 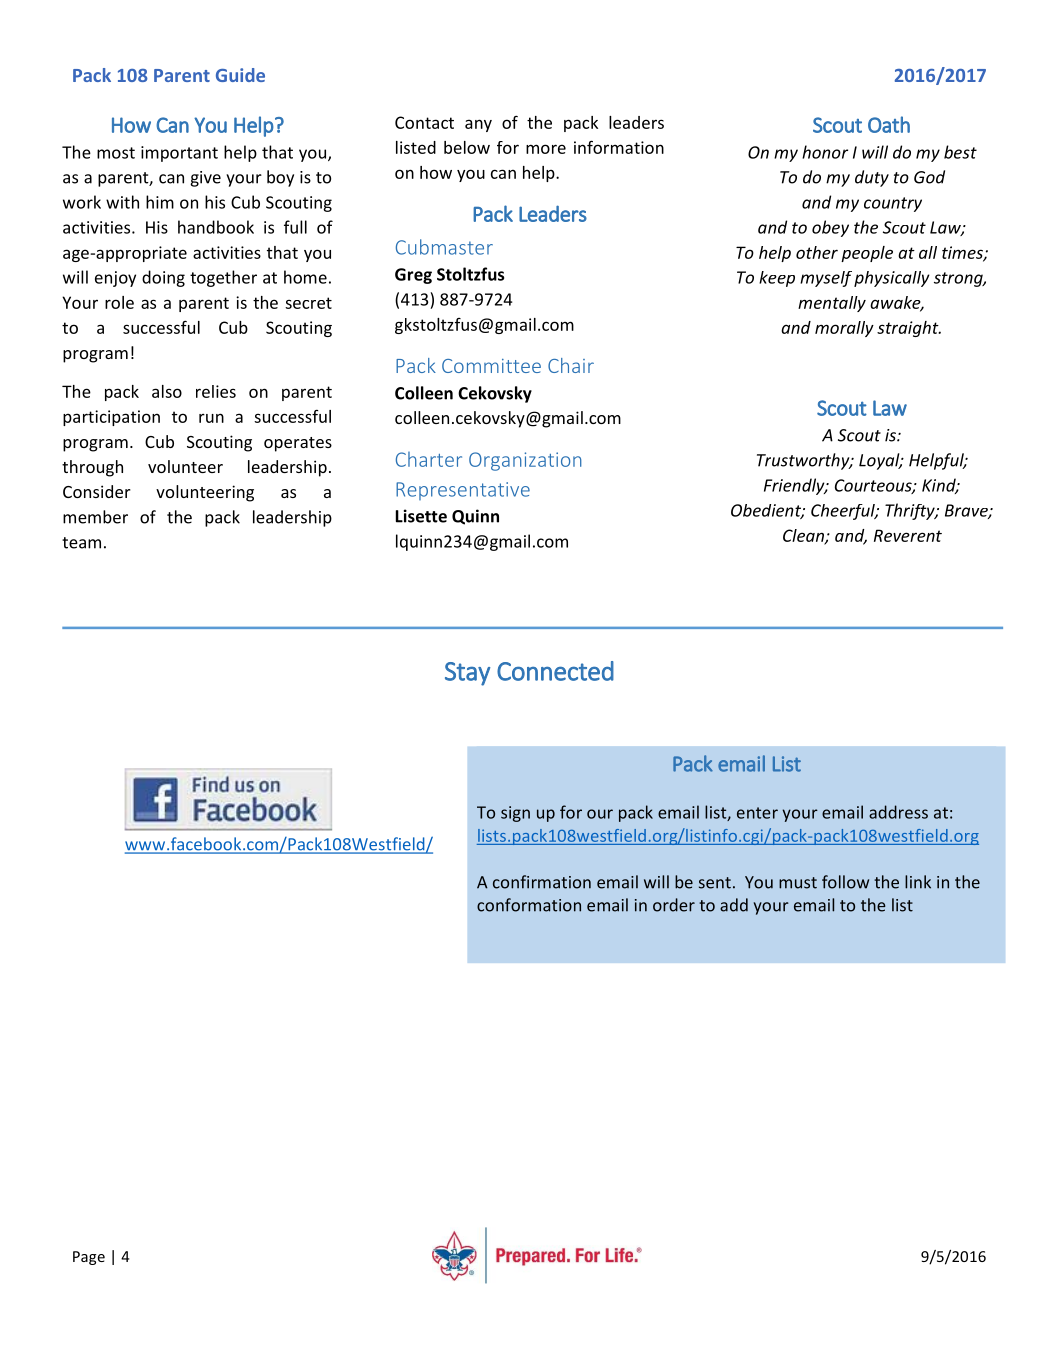 What do you see at coordinates (908, 535) in the screenshot?
I see `Reverent` at bounding box center [908, 535].
